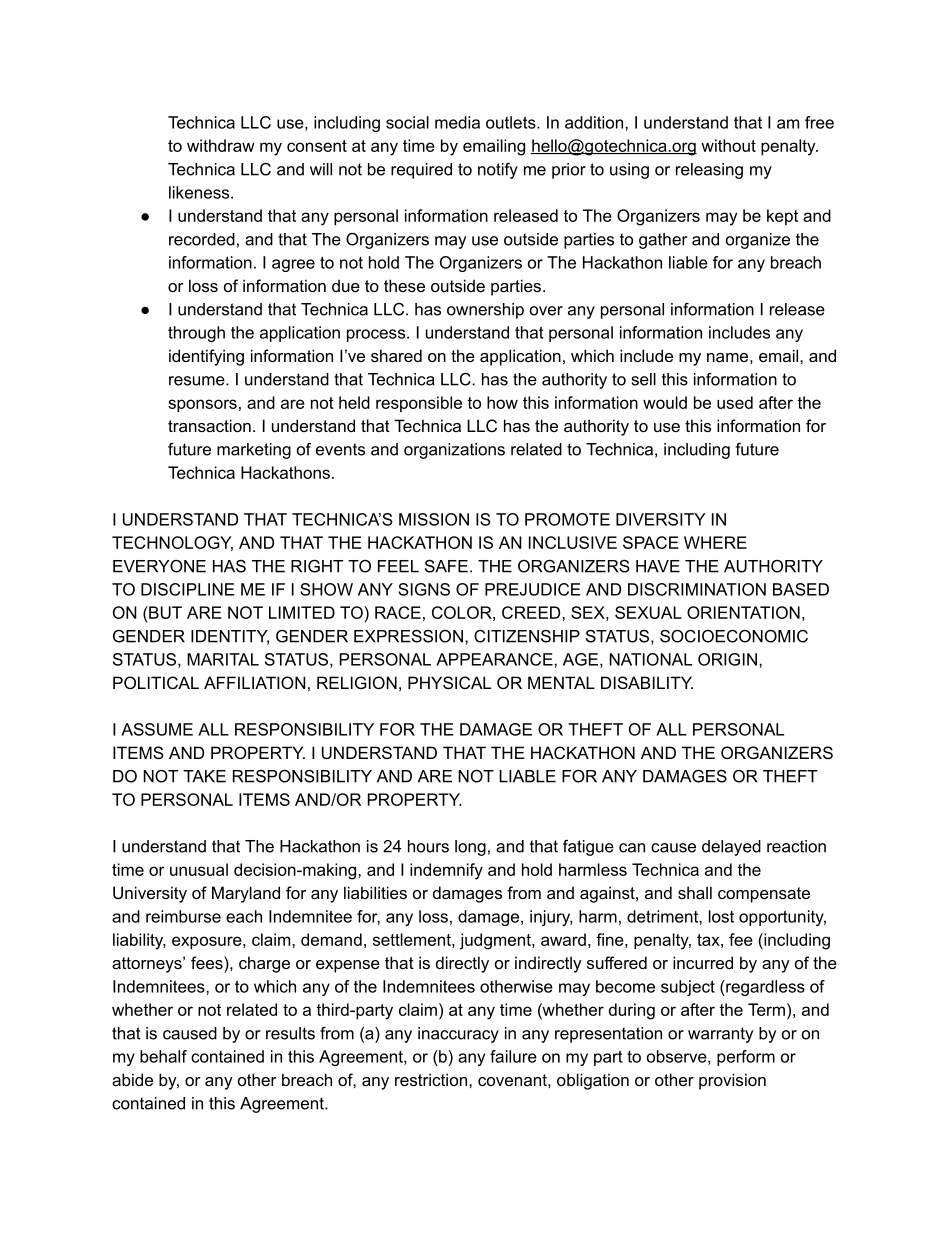  I want to click on behalf, so click(163, 1056).
